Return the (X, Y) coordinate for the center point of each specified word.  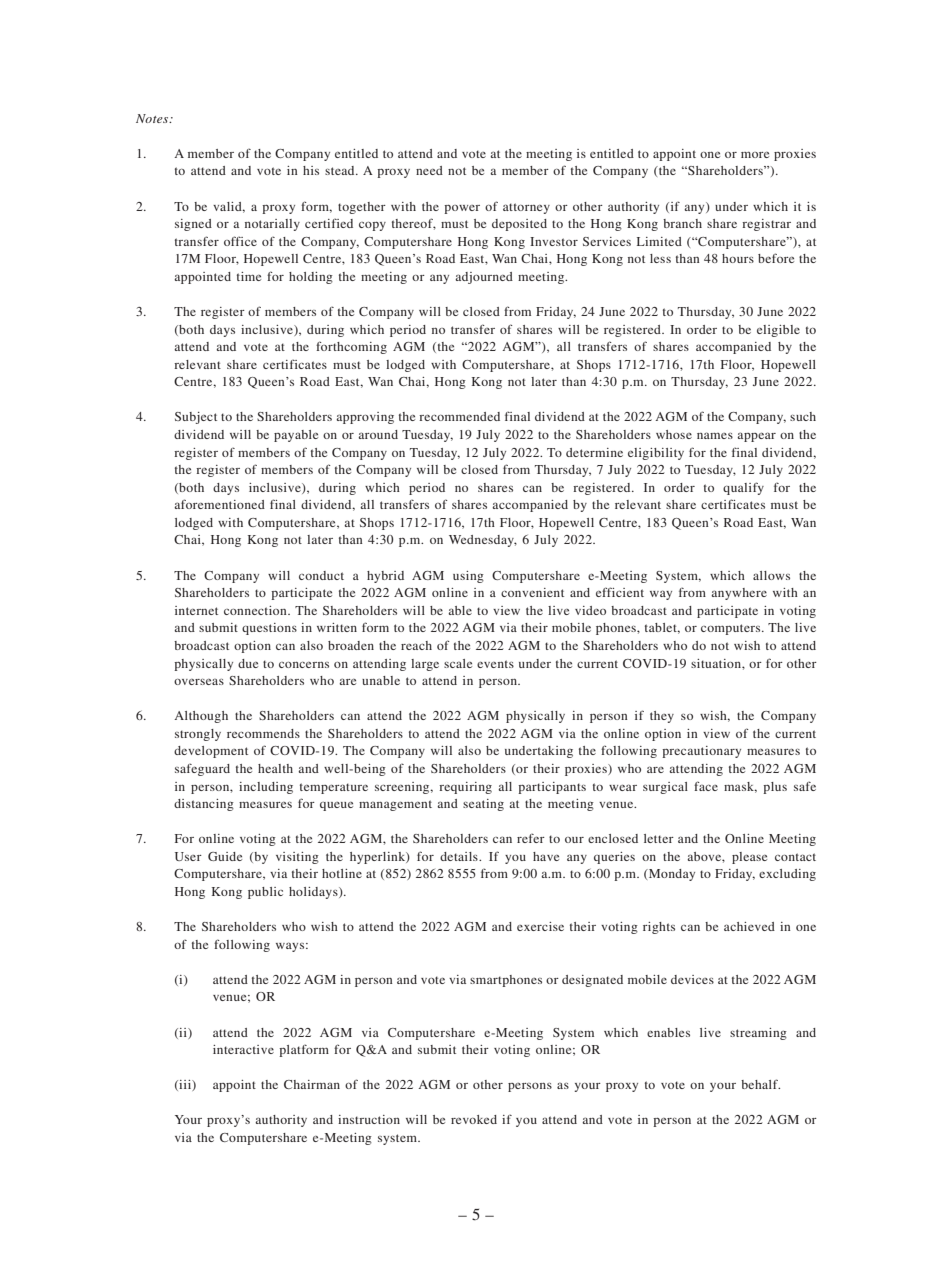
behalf (760, 1084)
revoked (474, 1119)
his (311, 170)
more (755, 155)
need (429, 170)
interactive (243, 1049)
